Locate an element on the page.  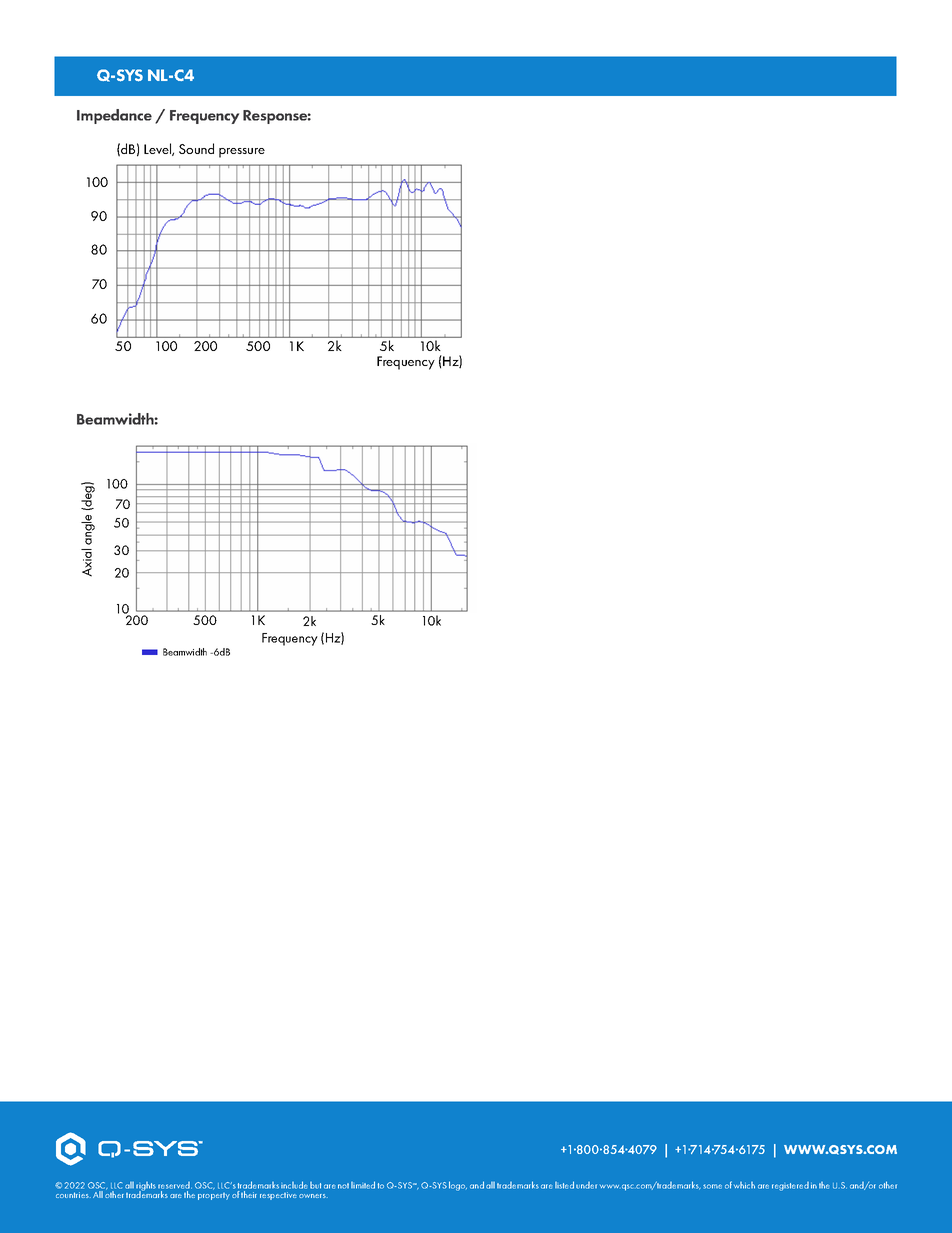
rights is located at coordinates (146, 1187).
